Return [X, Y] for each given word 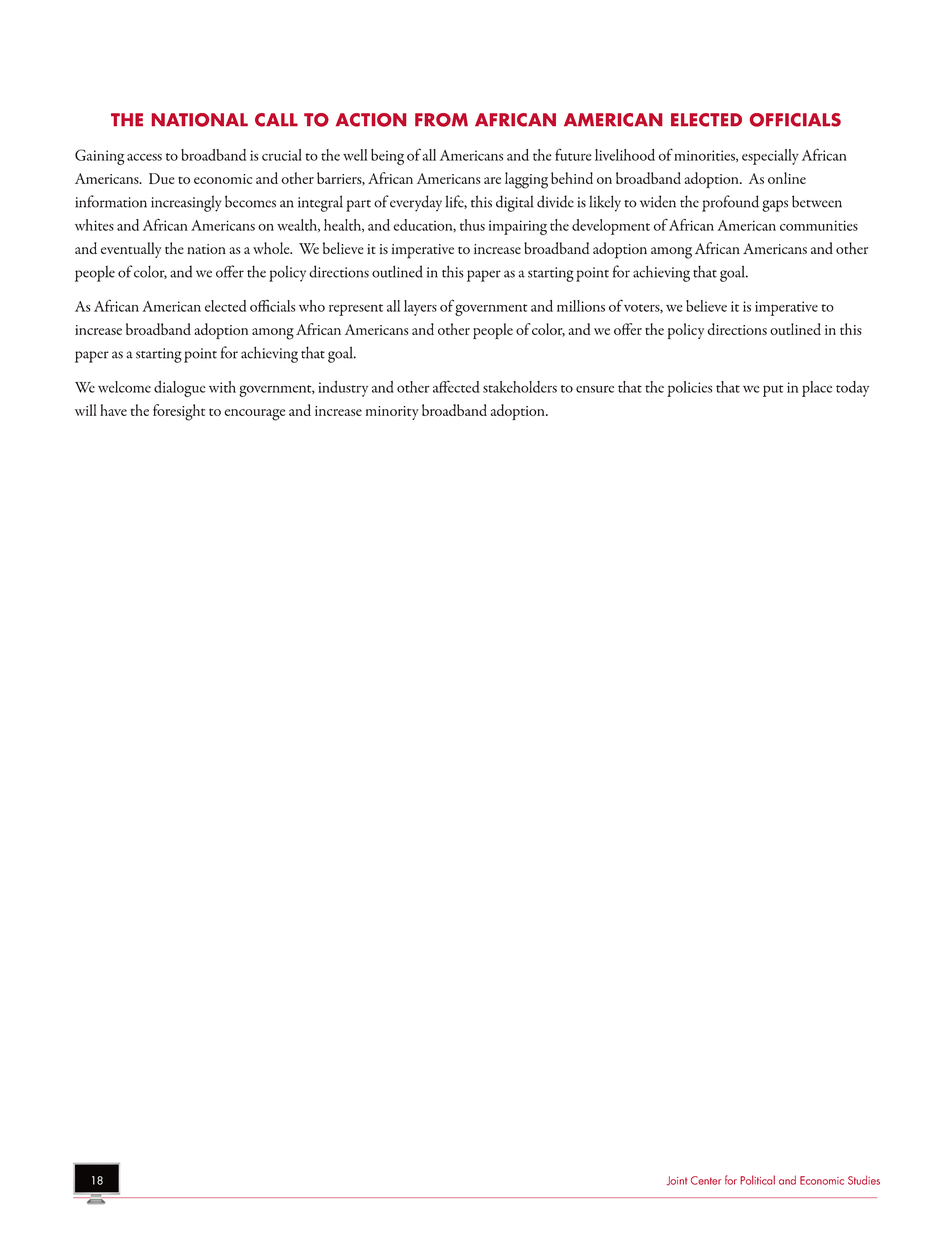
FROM [441, 120]
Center [706, 1180]
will [86, 410]
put [773, 391]
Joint [676, 1181]
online [787, 178]
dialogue [180, 389]
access [144, 157]
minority [392, 413]
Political [757, 1180]
